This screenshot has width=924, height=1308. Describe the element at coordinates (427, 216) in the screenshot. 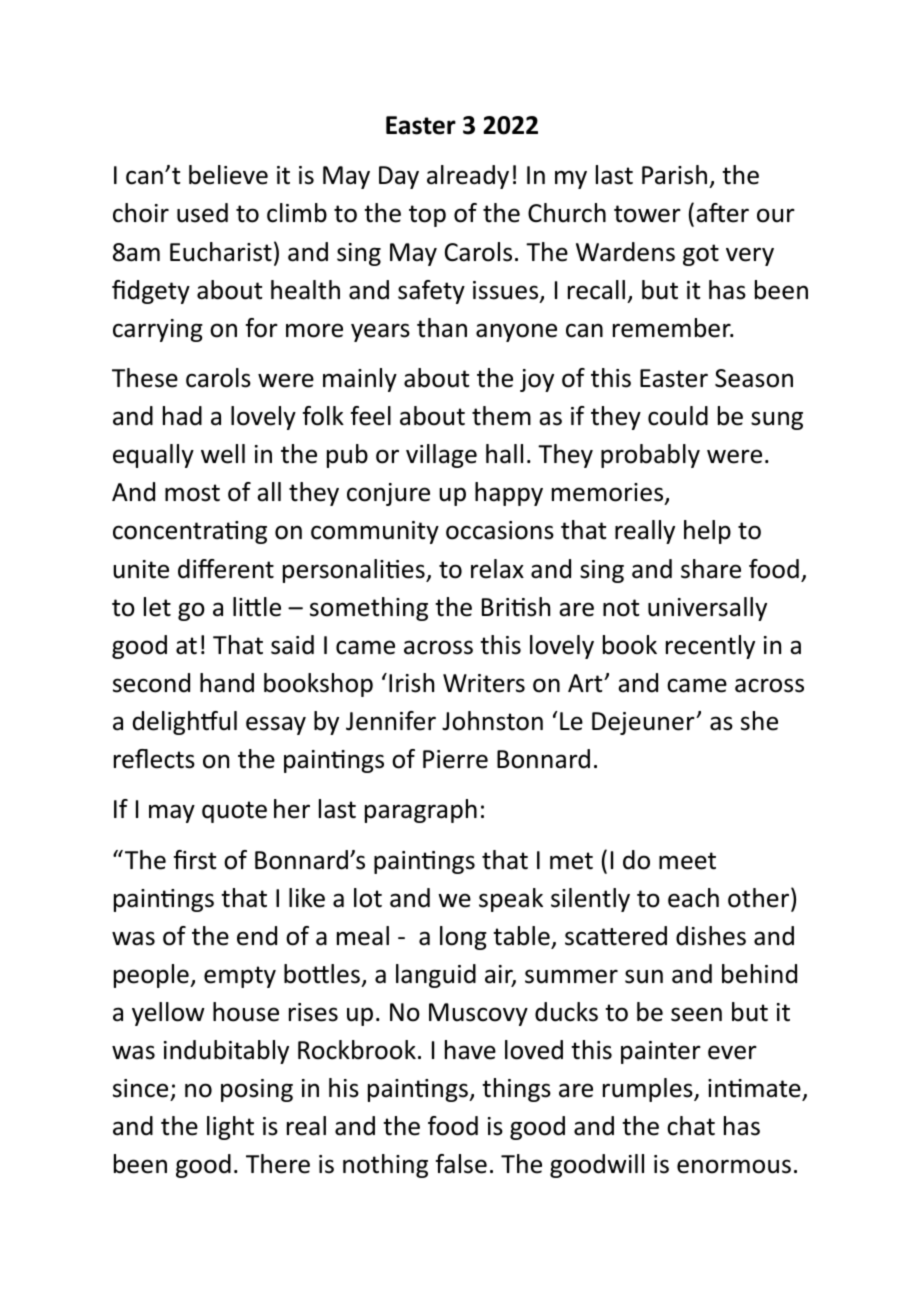

I see `top` at that location.
